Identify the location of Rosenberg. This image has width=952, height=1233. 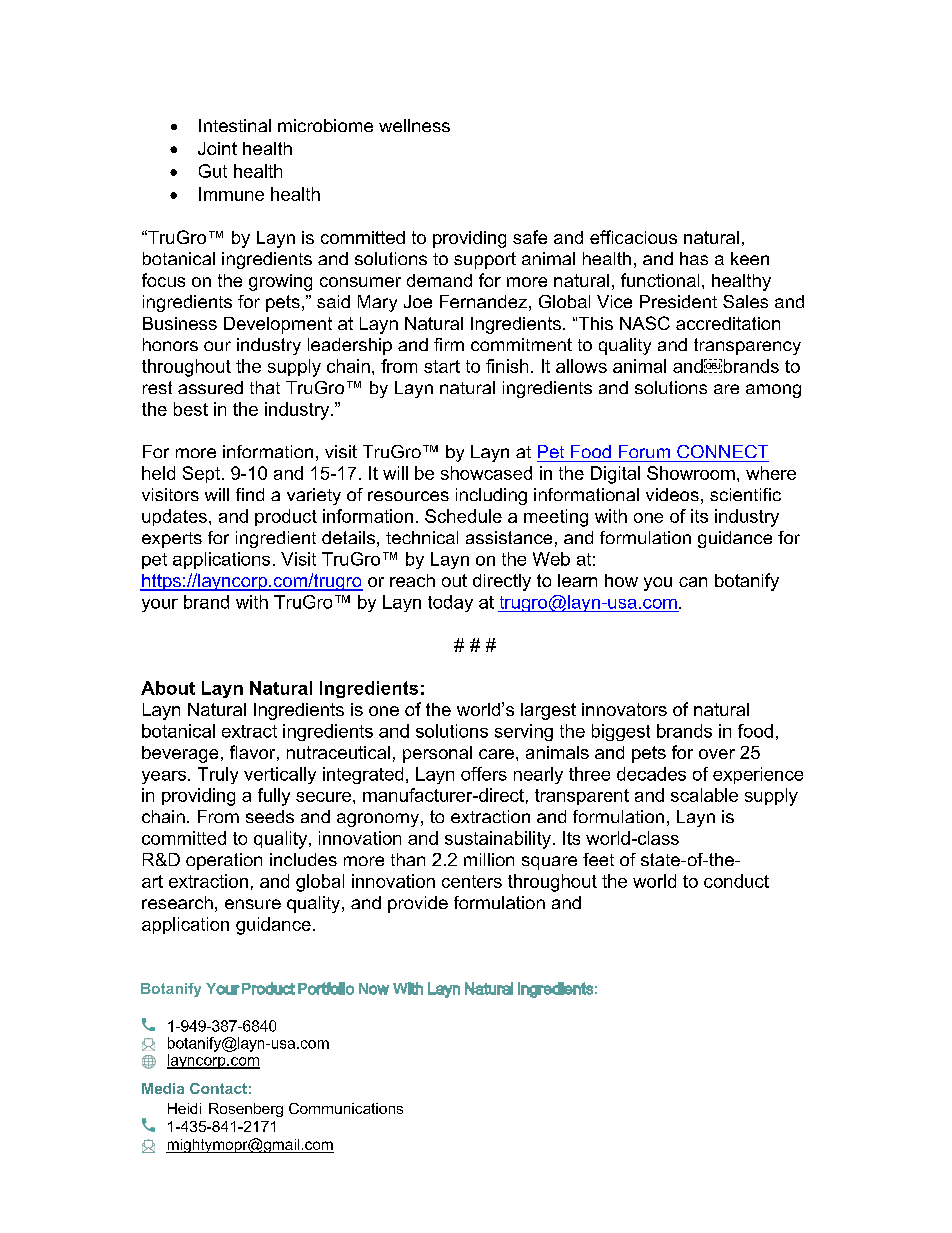
(246, 1110).
